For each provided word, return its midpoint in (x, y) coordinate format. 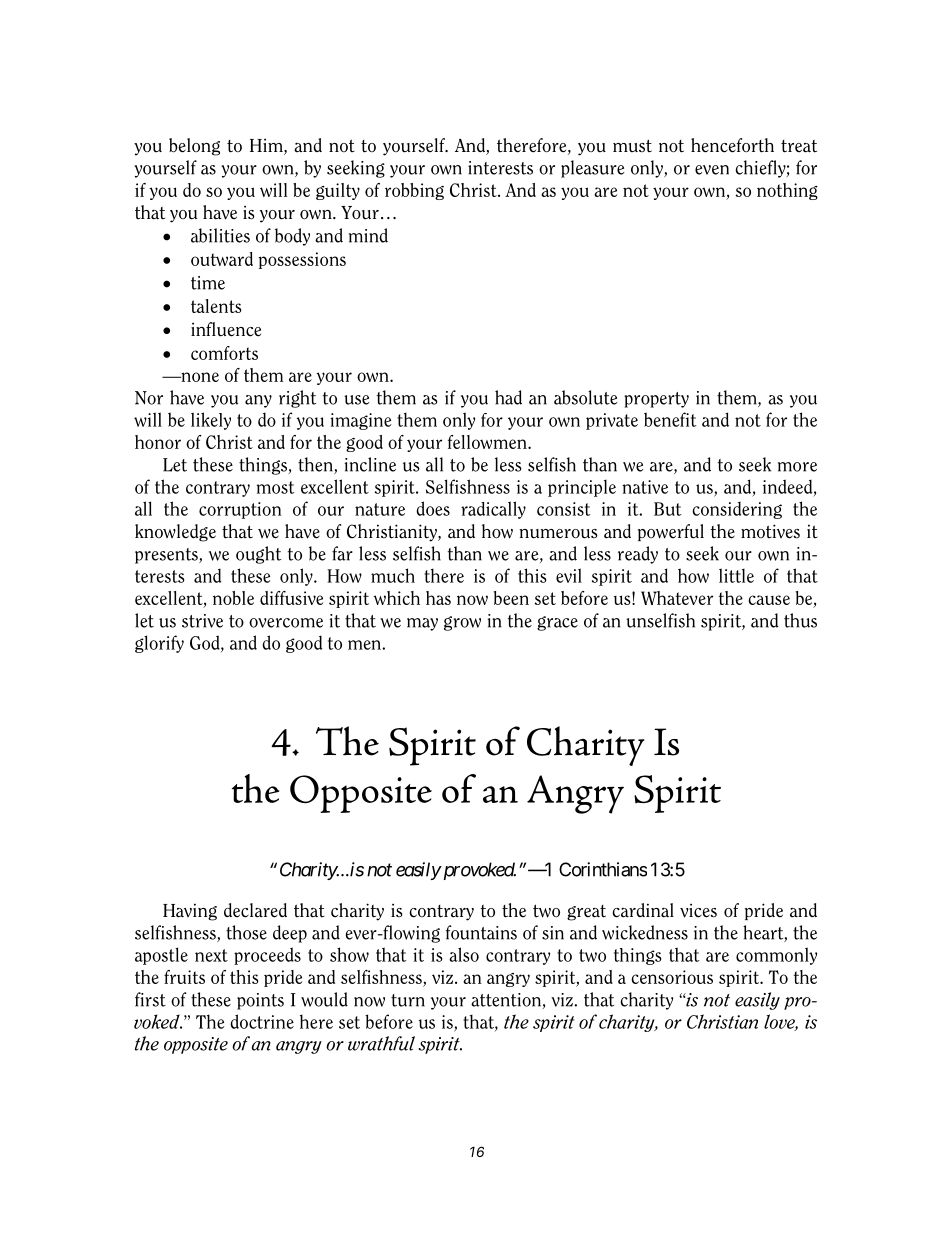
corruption (240, 510)
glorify (159, 644)
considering (737, 510)
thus (800, 620)
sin (553, 933)
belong (194, 147)
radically (493, 510)
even (712, 170)
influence (226, 329)
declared (255, 910)
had (508, 397)
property (656, 400)
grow (462, 623)
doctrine (262, 1021)
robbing (414, 191)
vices (698, 910)
